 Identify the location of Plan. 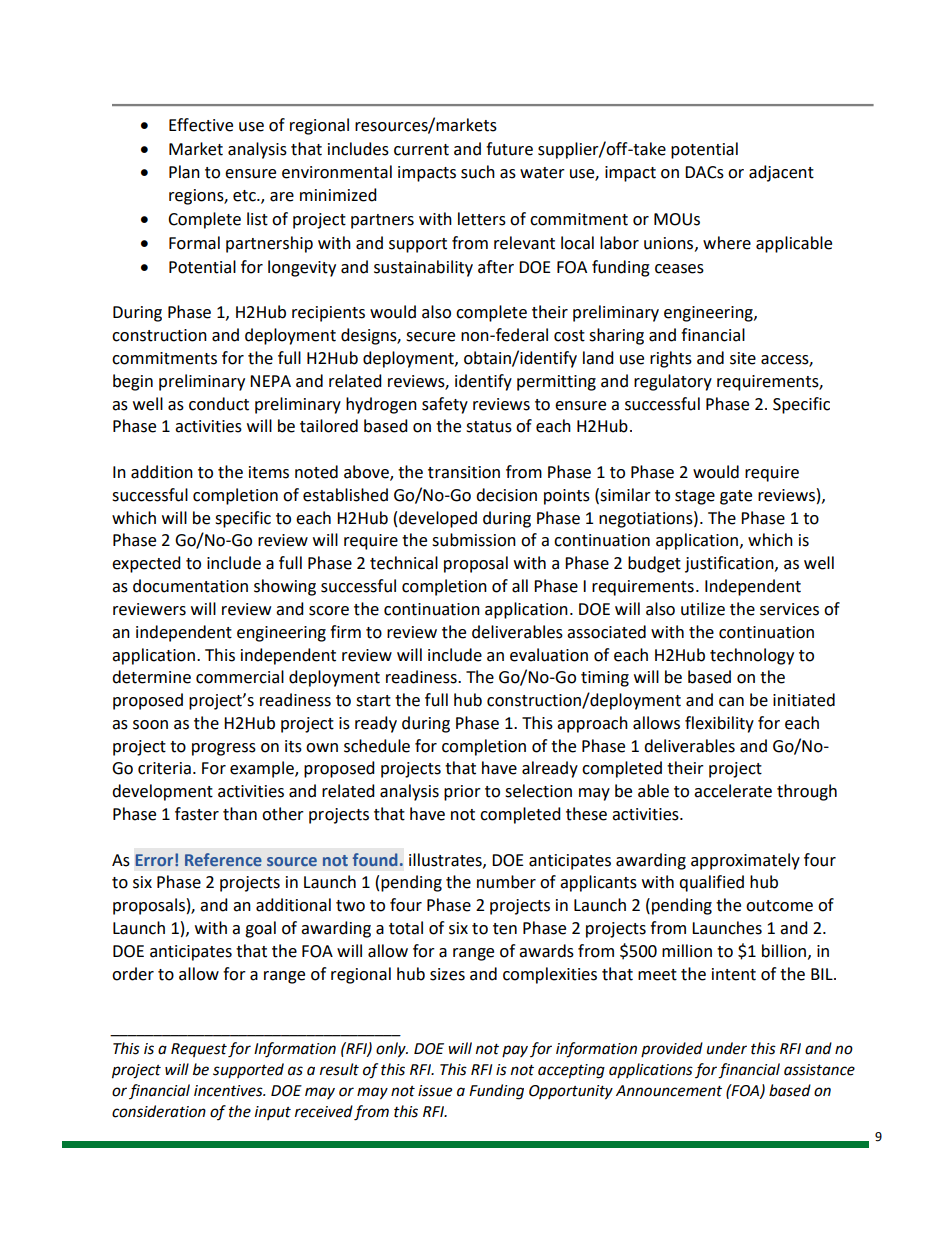
(184, 172).
